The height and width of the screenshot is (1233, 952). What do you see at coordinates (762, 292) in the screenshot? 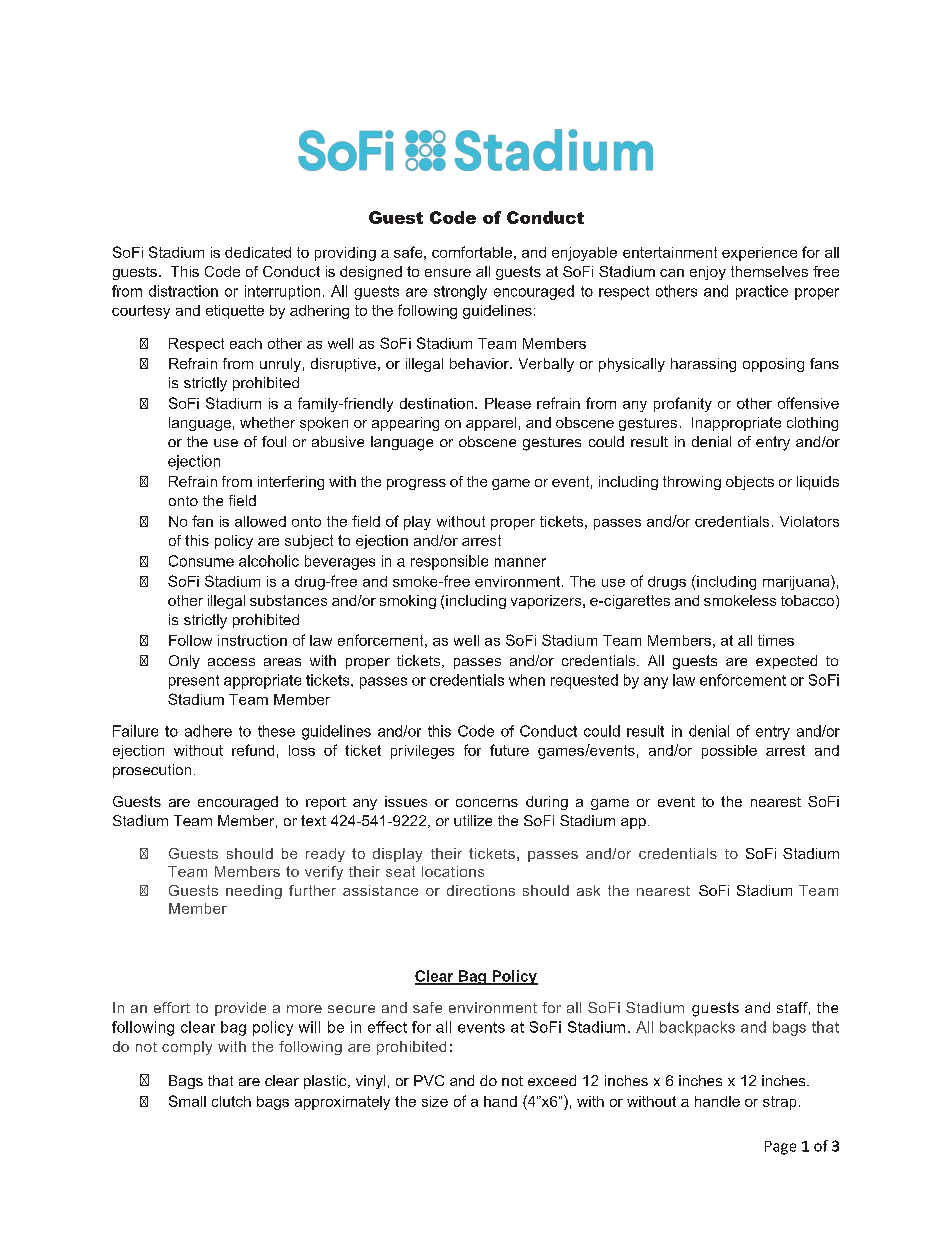
I see `practice` at bounding box center [762, 292].
